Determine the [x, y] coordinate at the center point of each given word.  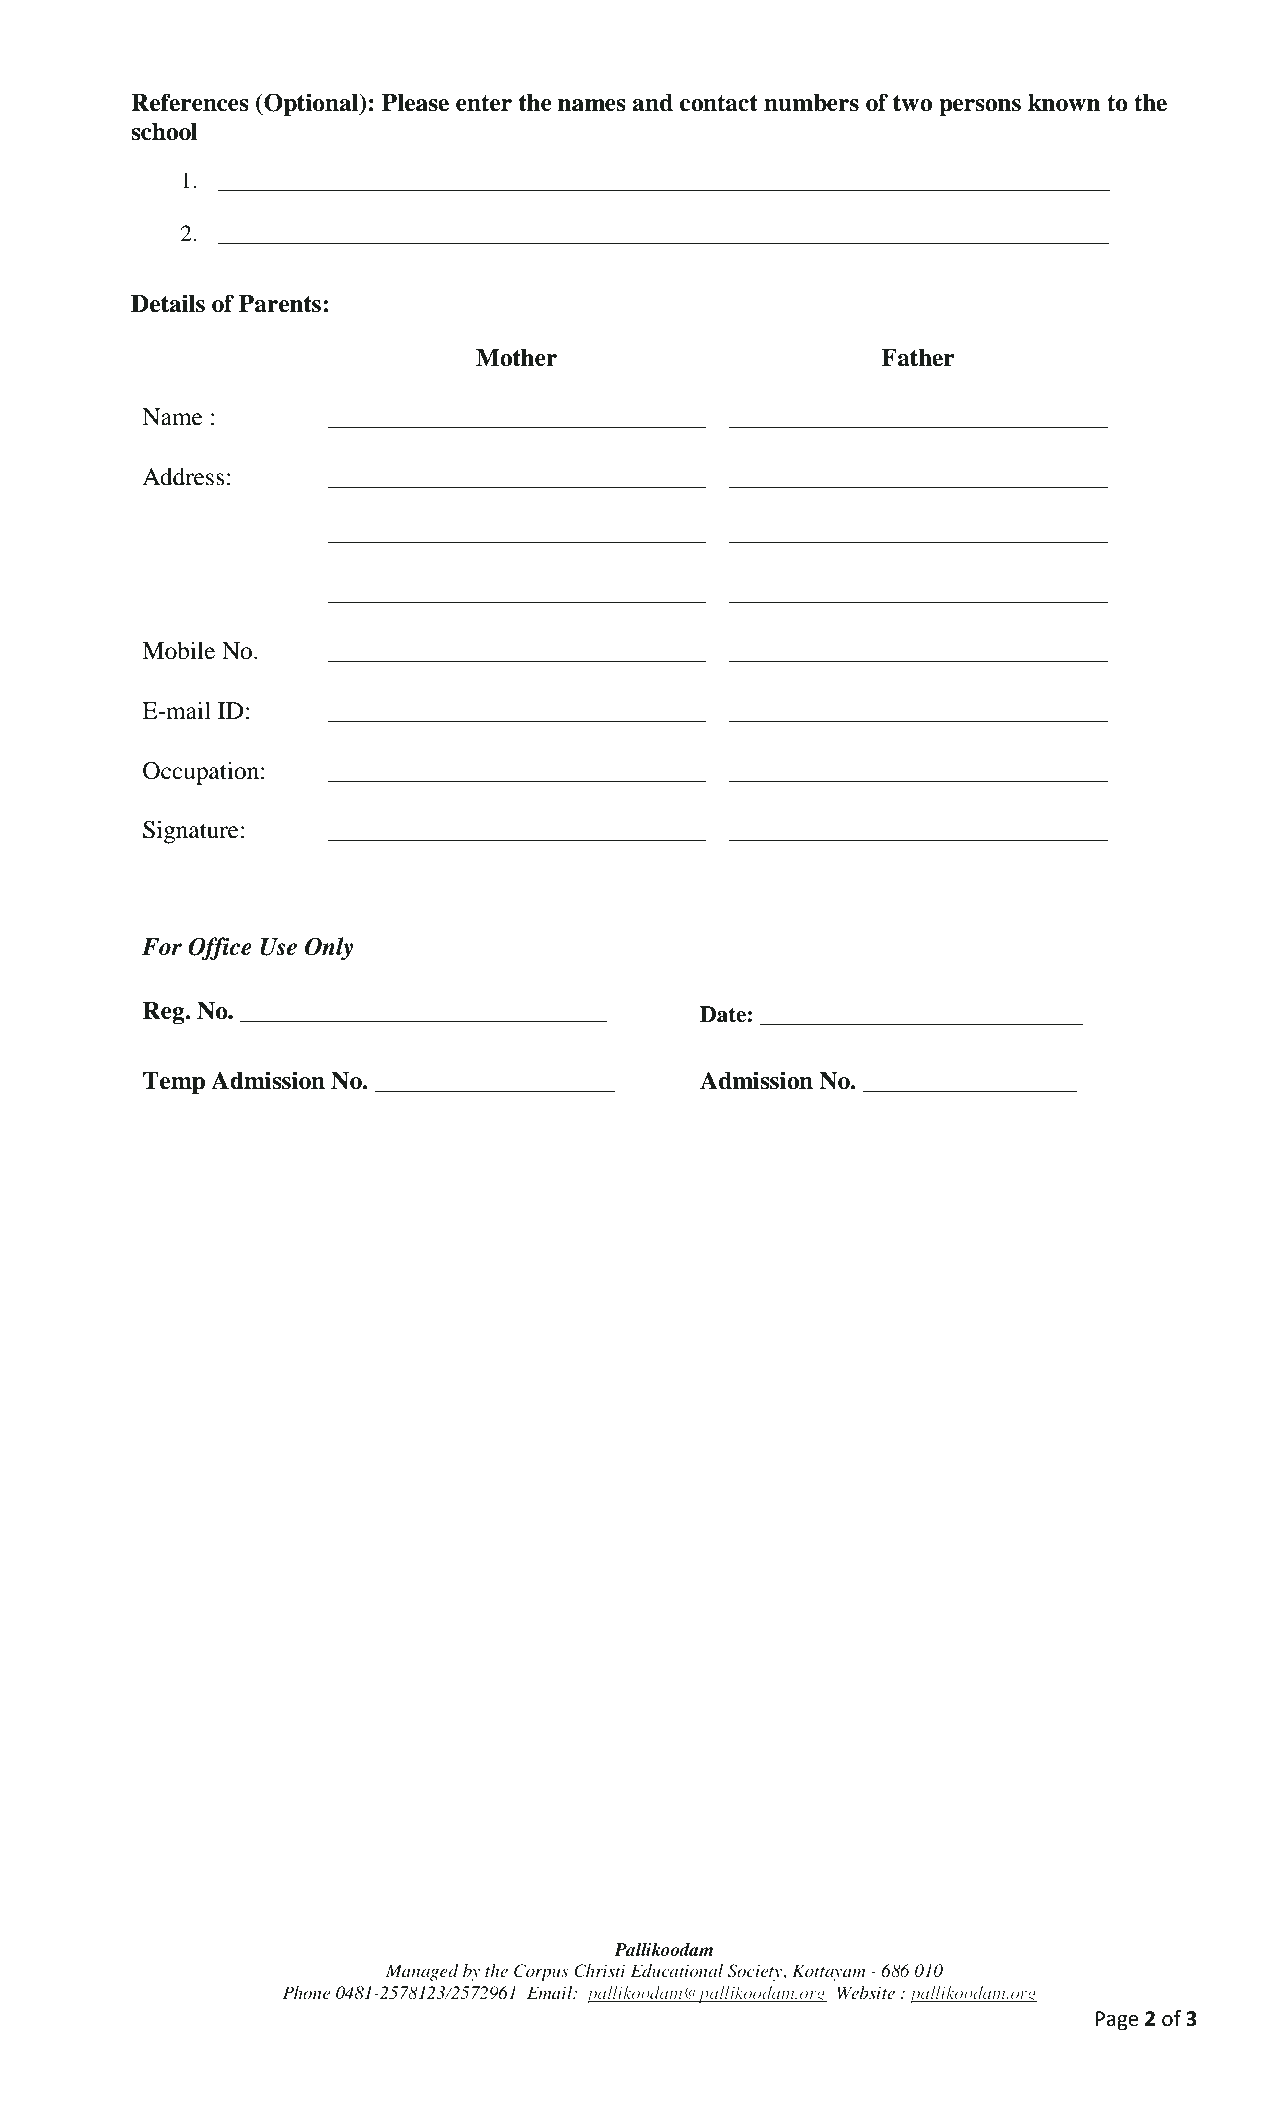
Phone [306, 1992]
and [652, 103]
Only [329, 948]
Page [1117, 2021]
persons [980, 108]
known [1064, 103]
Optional [311, 105]
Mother [516, 358]
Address [183, 477]
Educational [677, 1970]
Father [918, 358]
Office [220, 948]
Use [278, 947]
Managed [422, 1972]
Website [866, 1992]
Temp [174, 1083]
